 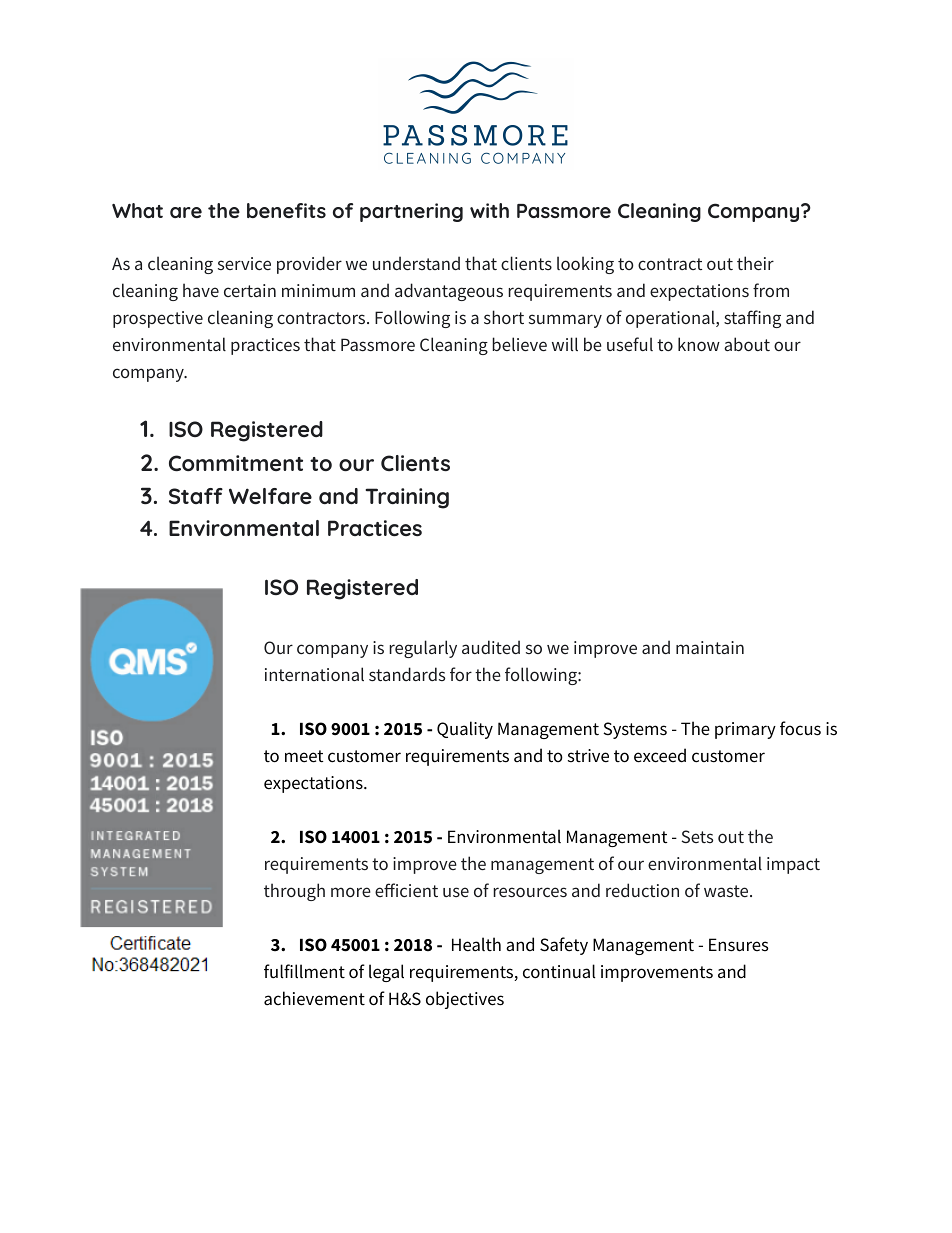 What do you see at coordinates (739, 945) in the document?
I see `Ensures` at bounding box center [739, 945].
